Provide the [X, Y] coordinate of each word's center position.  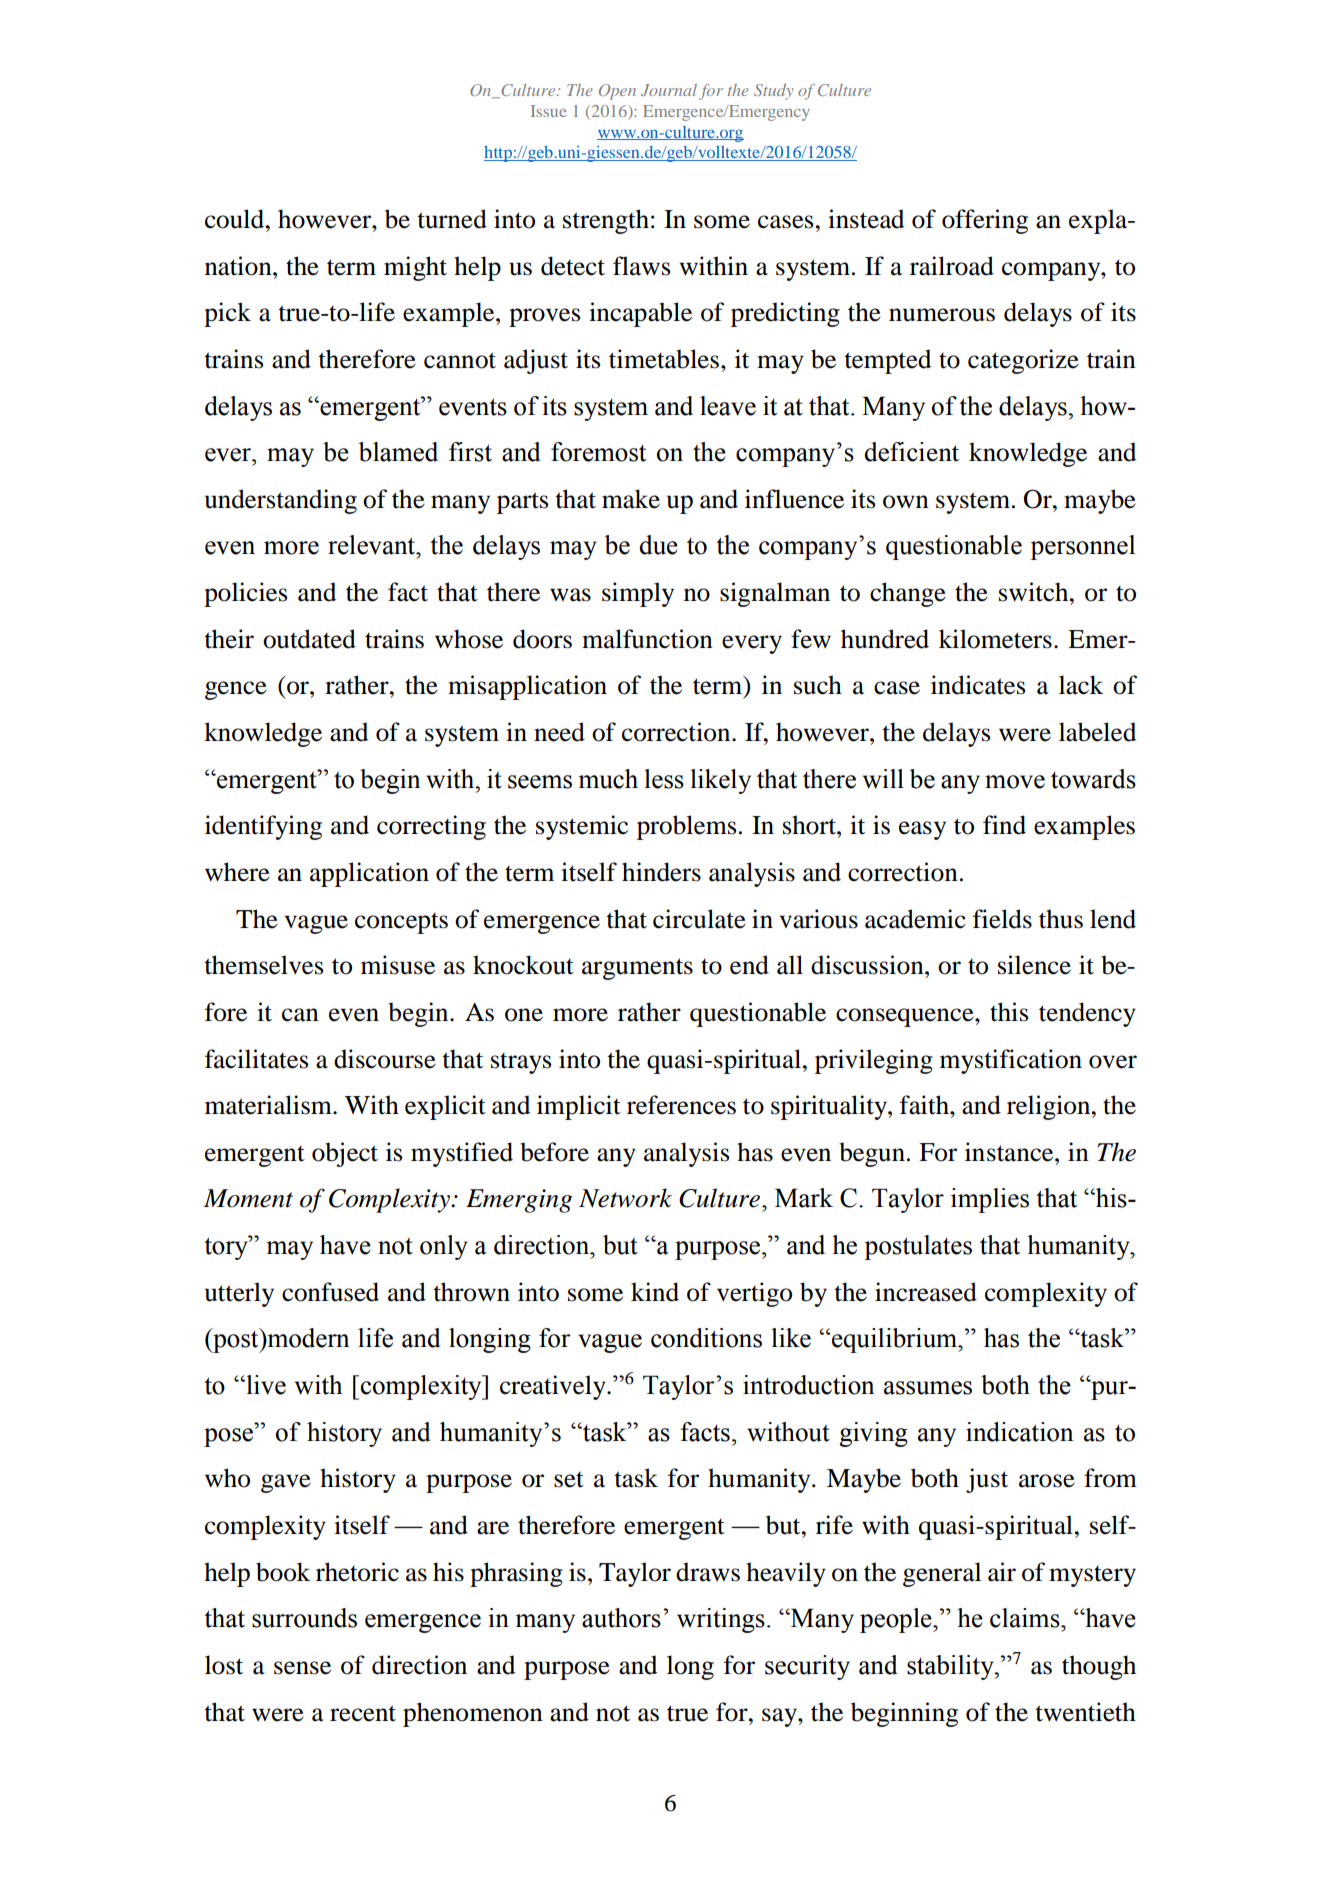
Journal [669, 90]
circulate [699, 919]
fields [1002, 919]
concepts [401, 923]
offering [985, 221]
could [236, 219]
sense [302, 1668]
